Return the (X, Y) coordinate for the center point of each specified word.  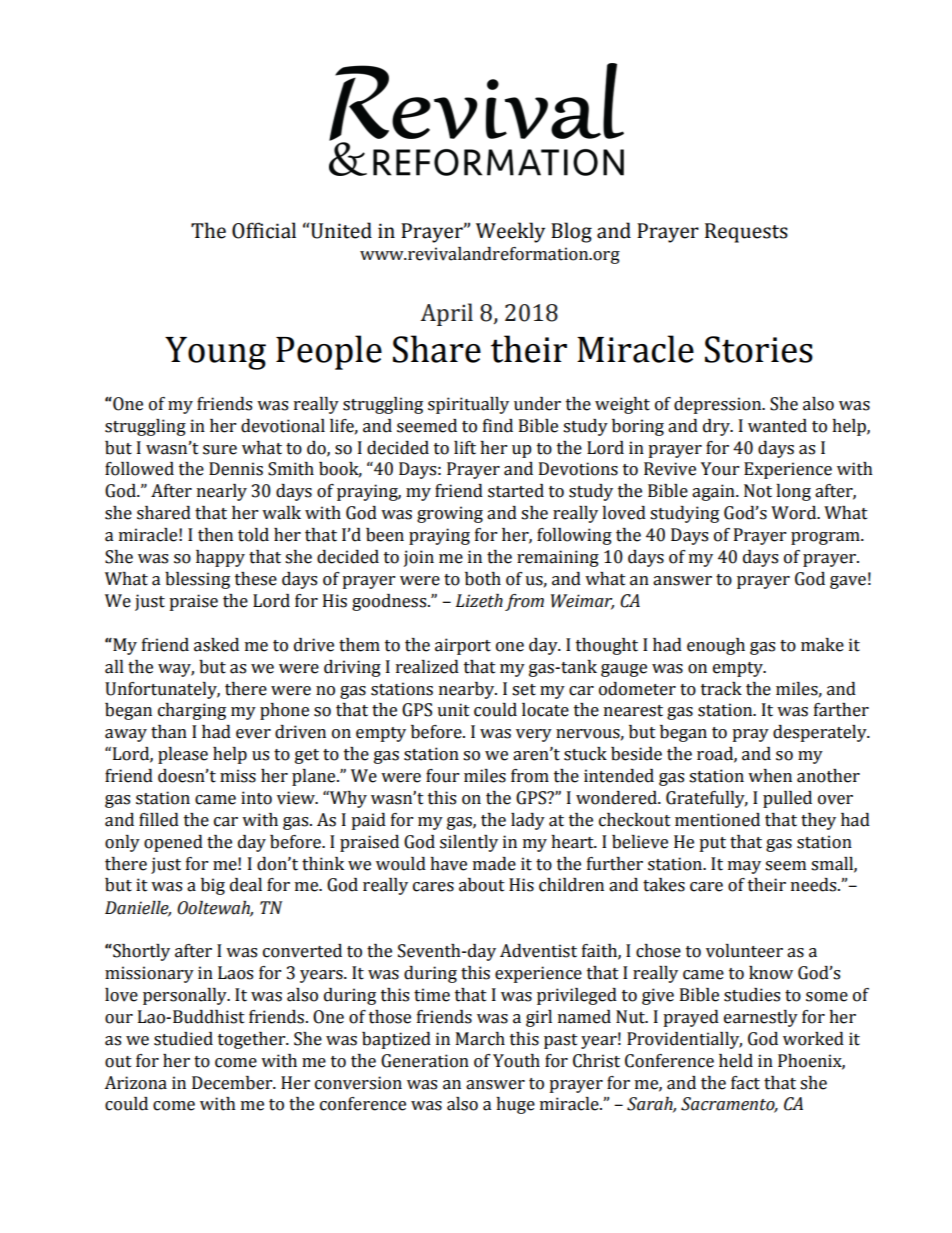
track (721, 689)
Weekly (510, 232)
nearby (468, 690)
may (744, 867)
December (233, 1083)
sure (220, 450)
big (213, 886)
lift (465, 448)
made (494, 864)
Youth (516, 1061)
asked (216, 645)
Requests (746, 233)
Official (264, 230)
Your (720, 469)
